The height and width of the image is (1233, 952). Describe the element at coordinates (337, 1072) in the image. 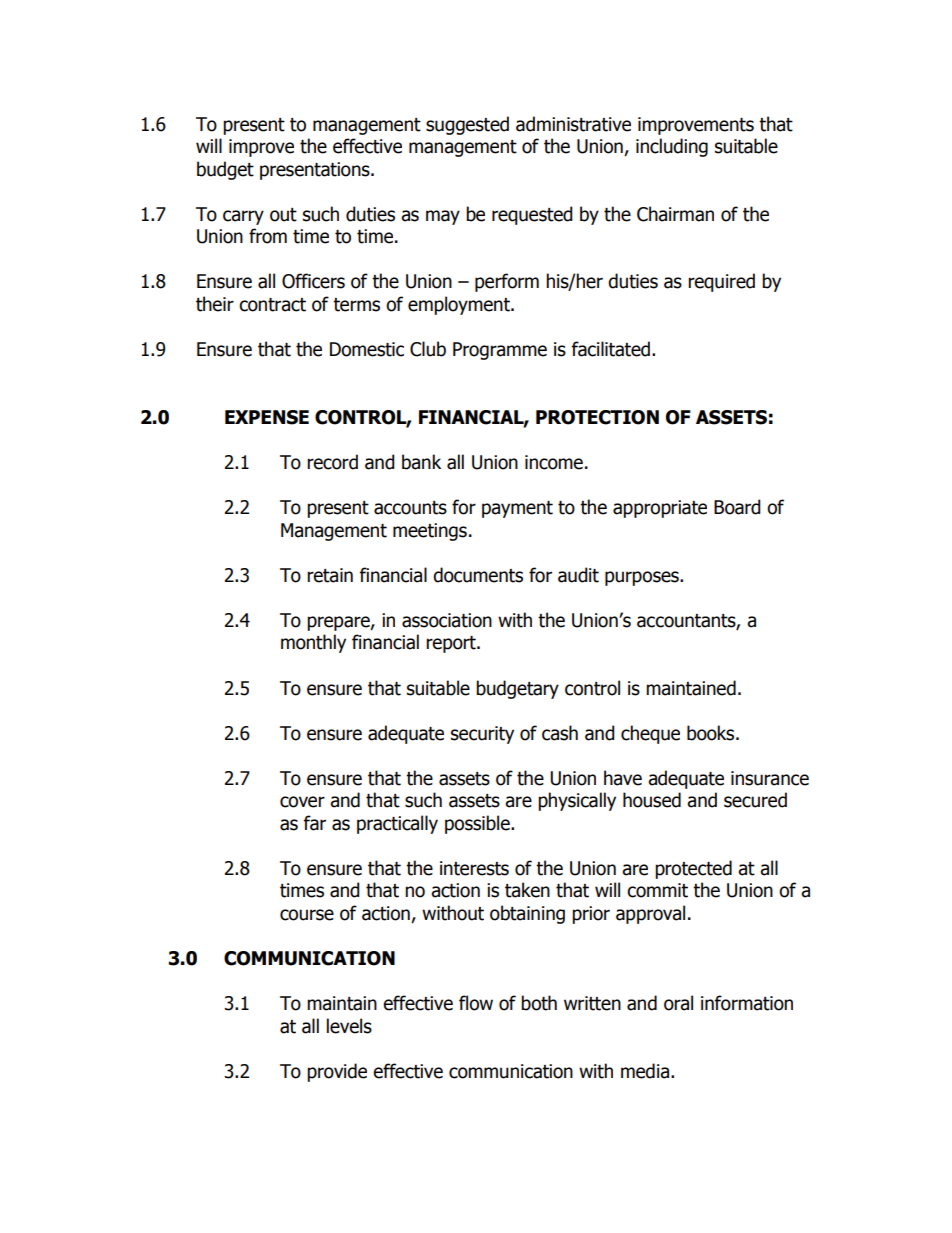

I see `provide` at that location.
